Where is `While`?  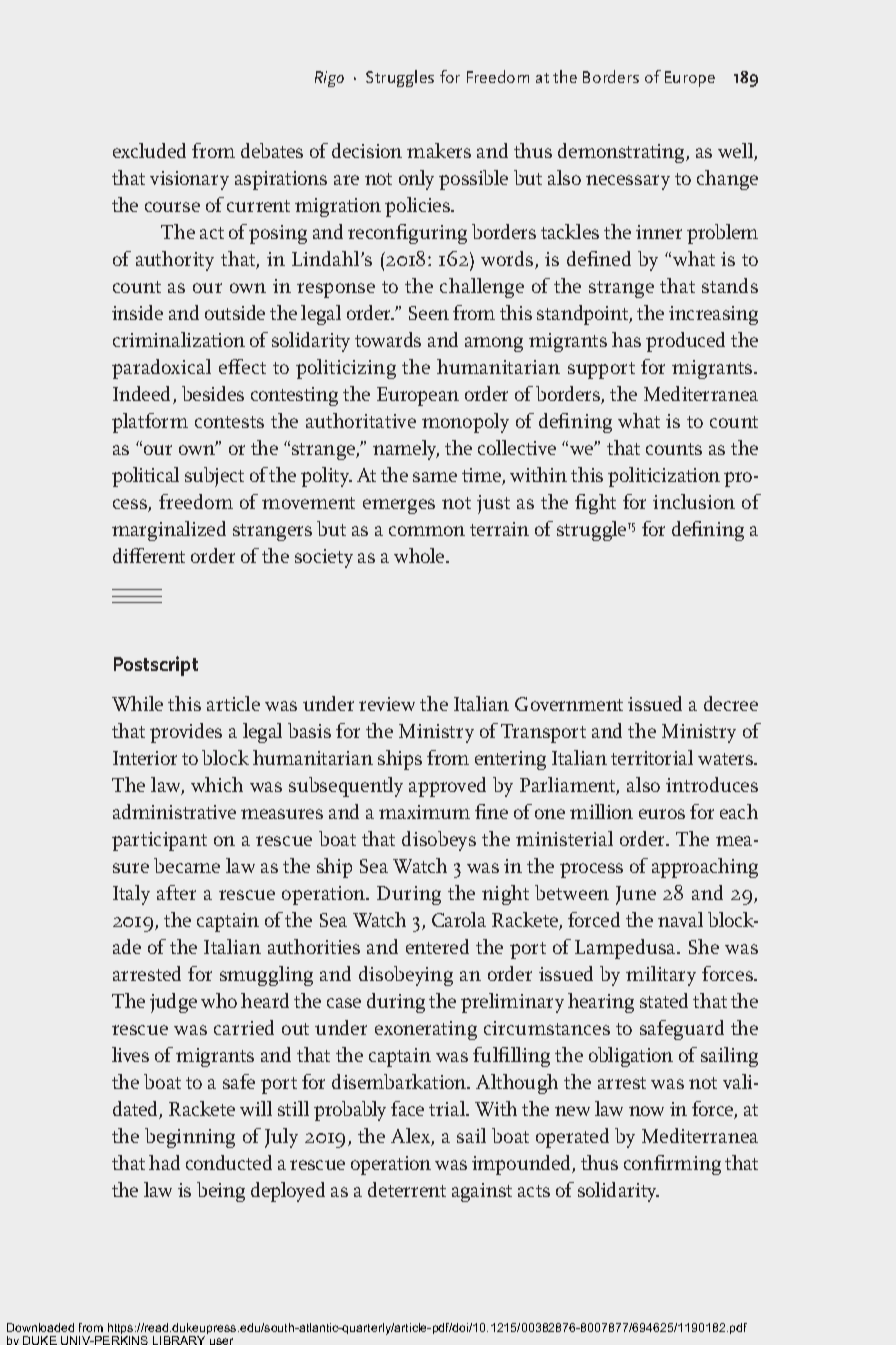
While is located at coordinates (137, 703).
